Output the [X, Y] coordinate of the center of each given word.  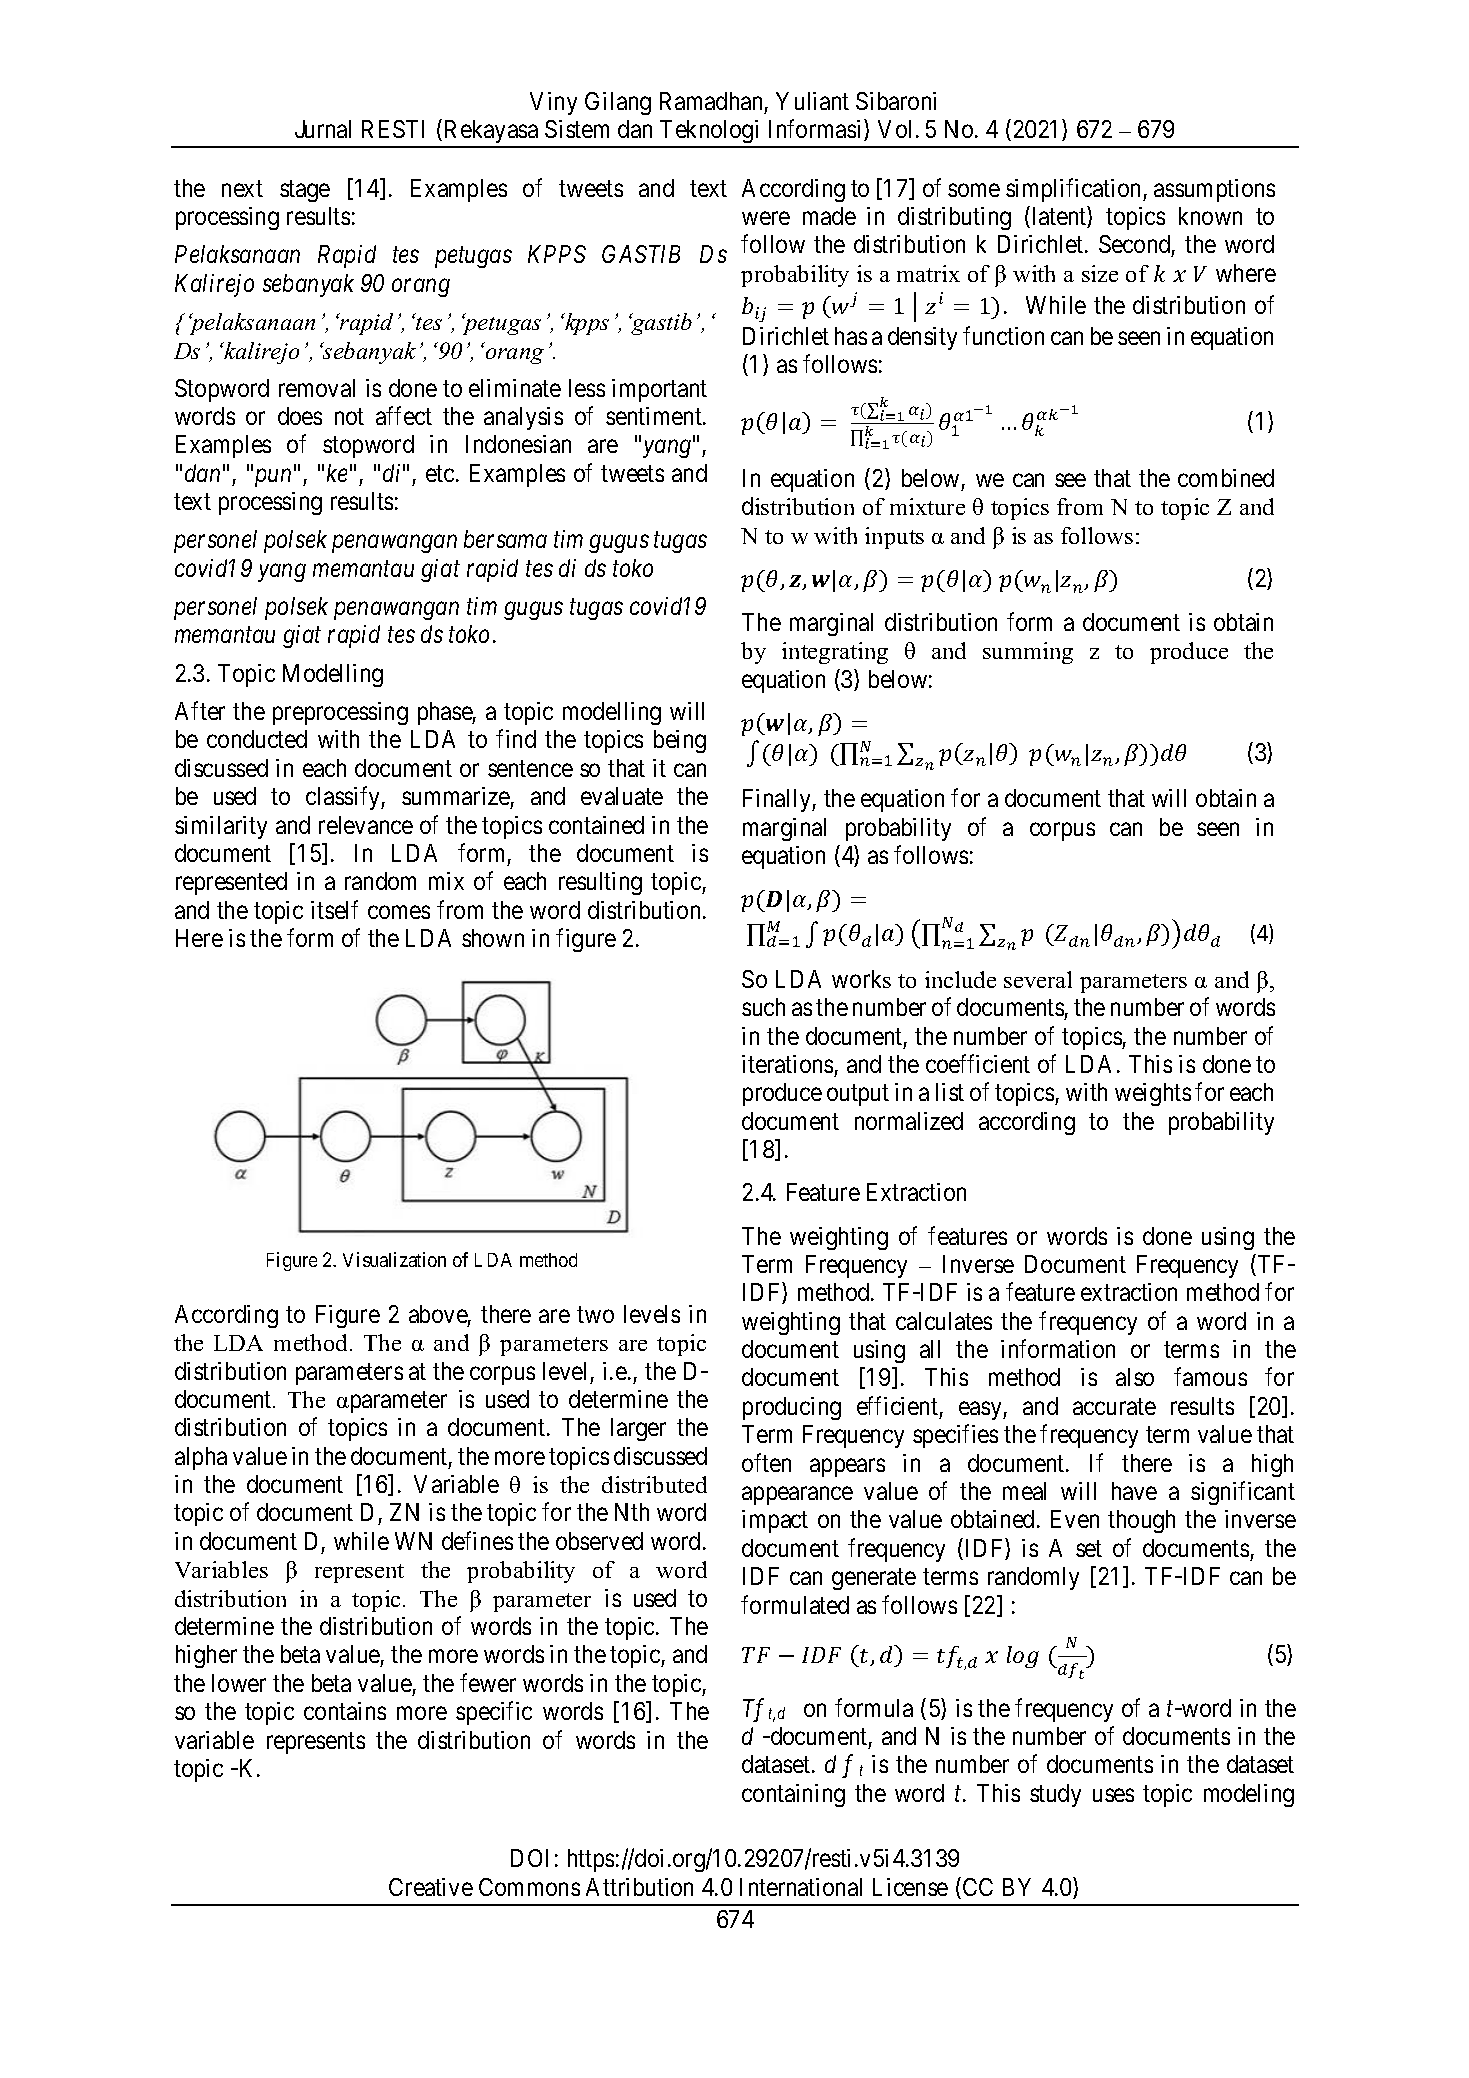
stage [305, 191]
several [1038, 979]
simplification [1075, 190]
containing [793, 1795]
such [763, 1007]
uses [1113, 1795]
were [766, 218]
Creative [431, 1887]
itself [334, 909]
